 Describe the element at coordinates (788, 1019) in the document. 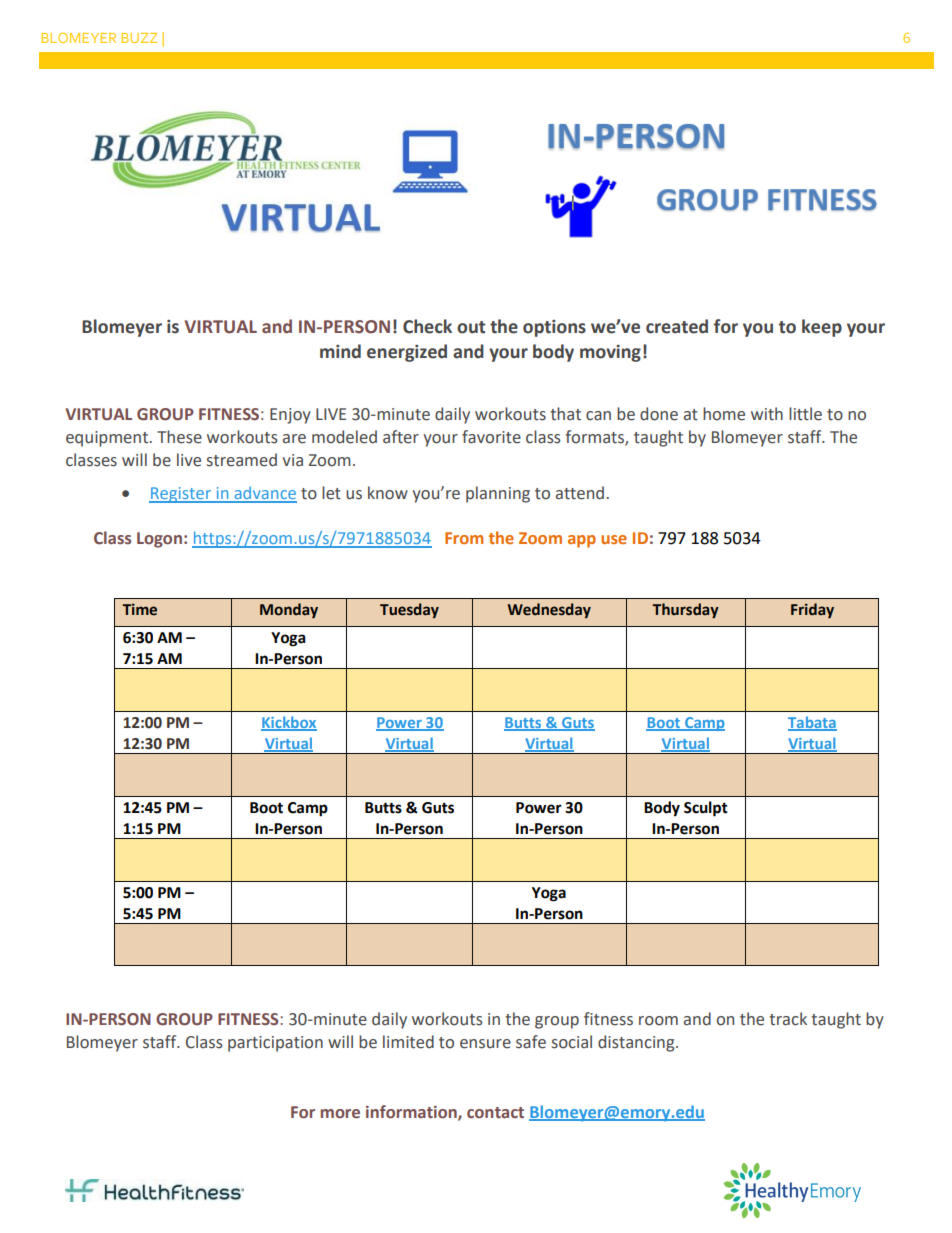

I see `track` at that location.
